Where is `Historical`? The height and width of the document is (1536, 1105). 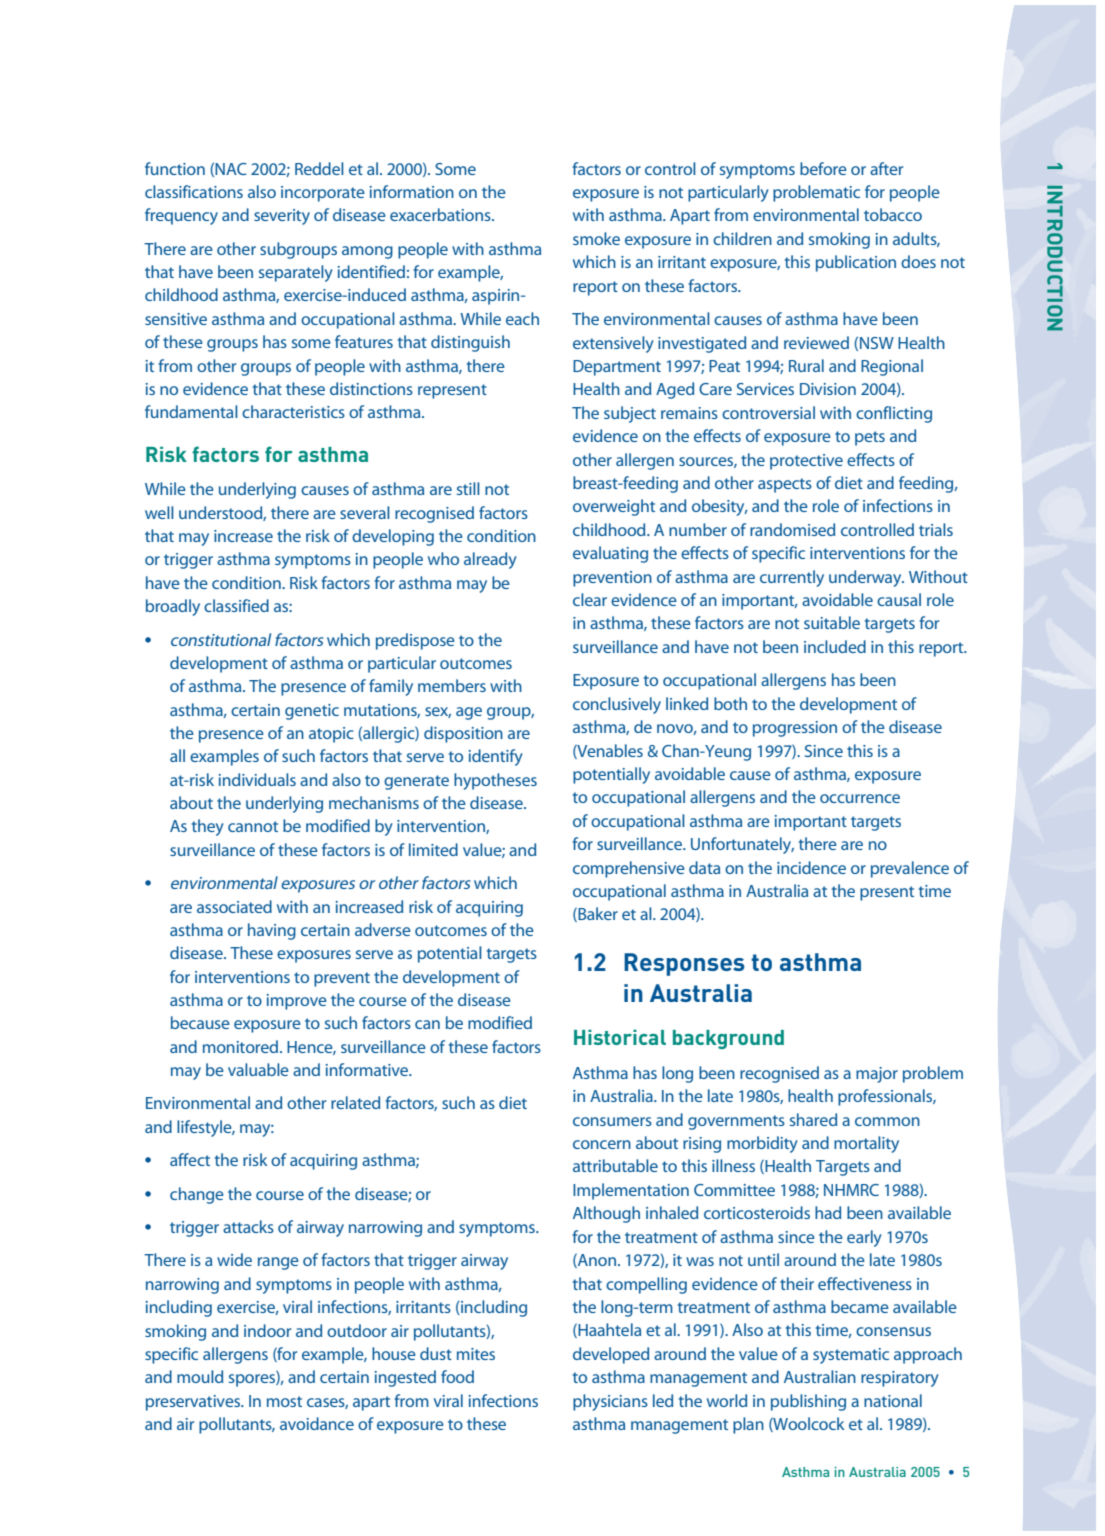 Historical is located at coordinates (620, 1037).
